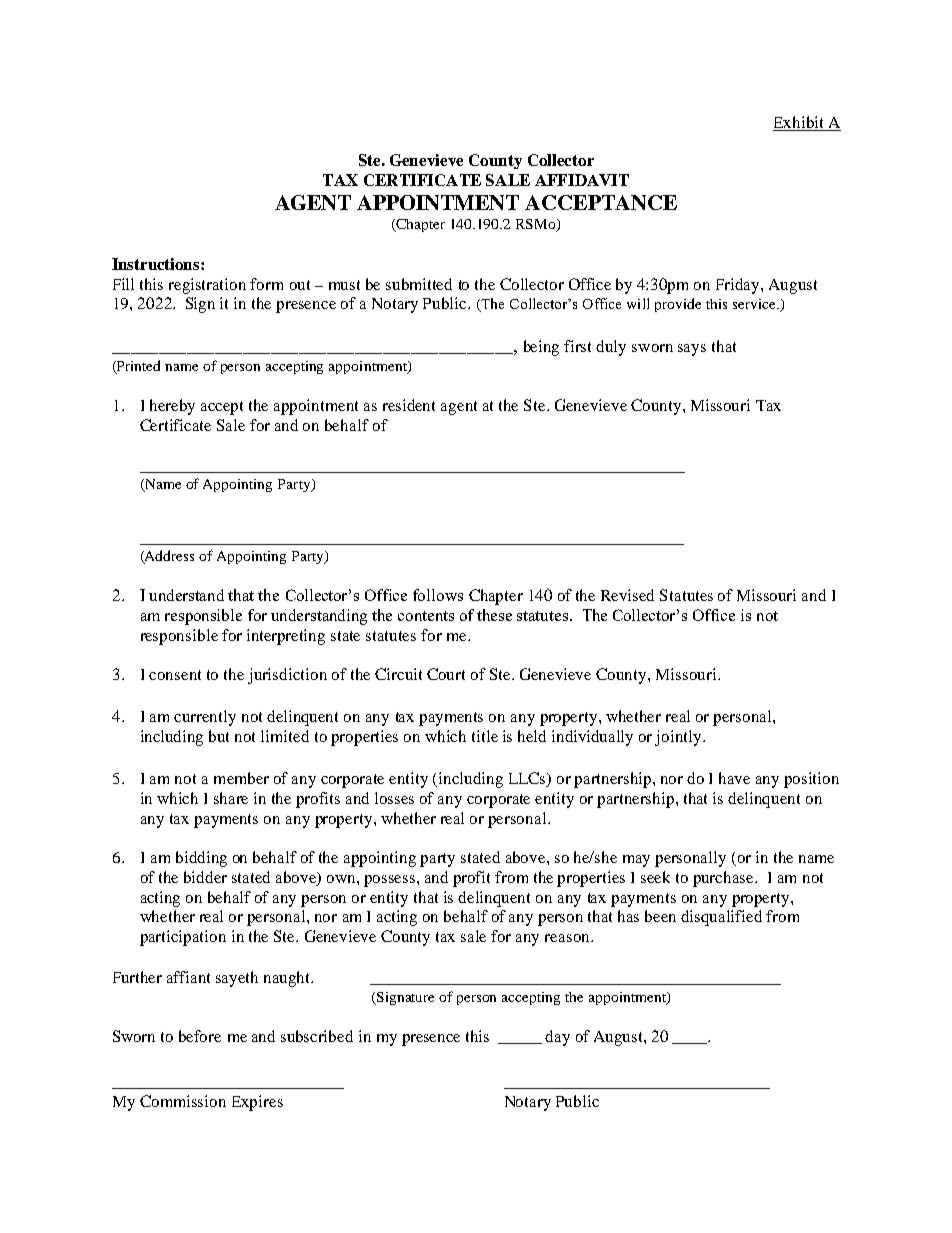  I want to click on Commission, so click(183, 1101).
